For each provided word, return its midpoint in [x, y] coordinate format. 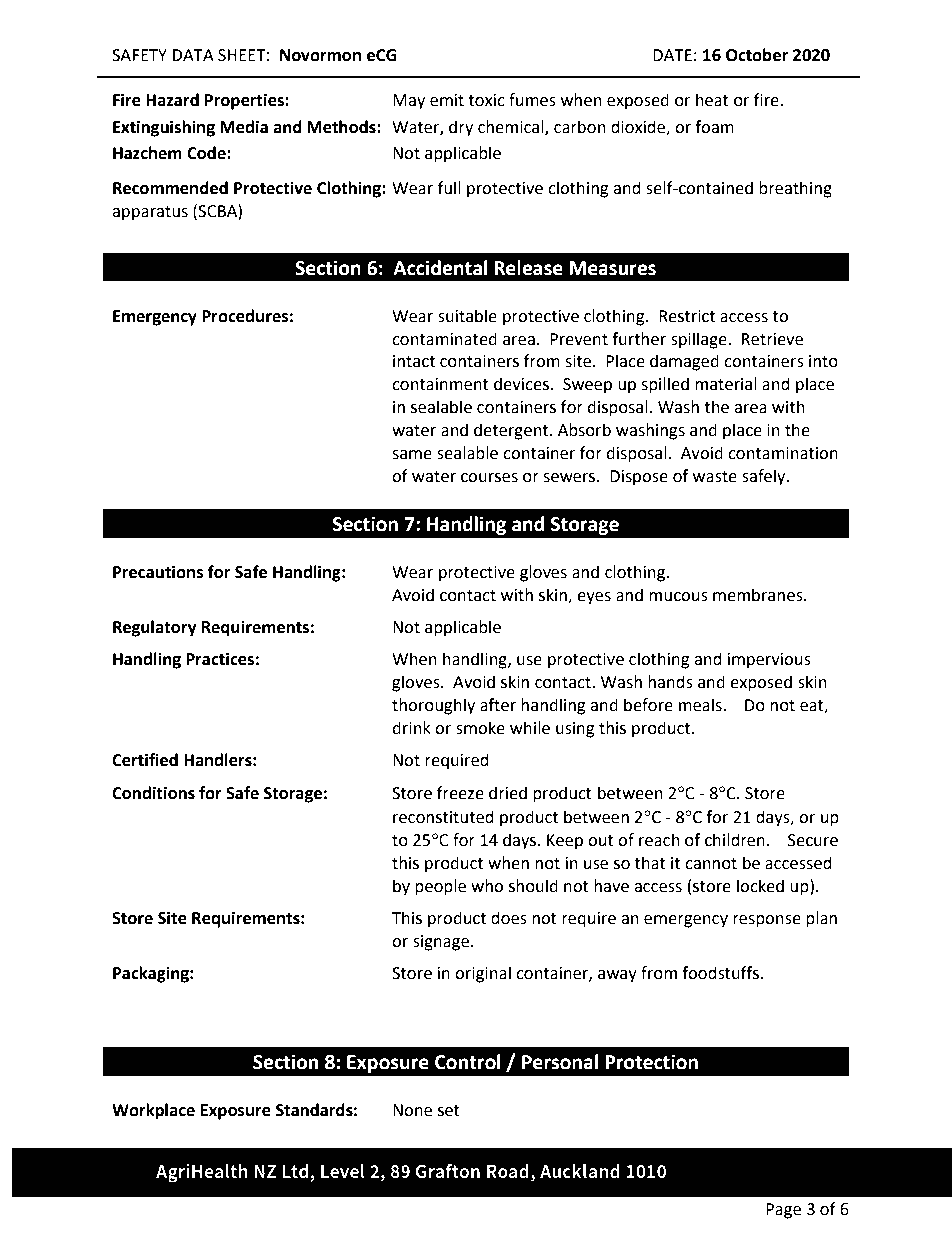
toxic [486, 100]
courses [489, 478]
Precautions [158, 572]
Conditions [153, 793]
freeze [460, 793]
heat [712, 100]
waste [715, 477]
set [449, 1111]
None [412, 1110]
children [735, 840]
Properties [245, 101]
